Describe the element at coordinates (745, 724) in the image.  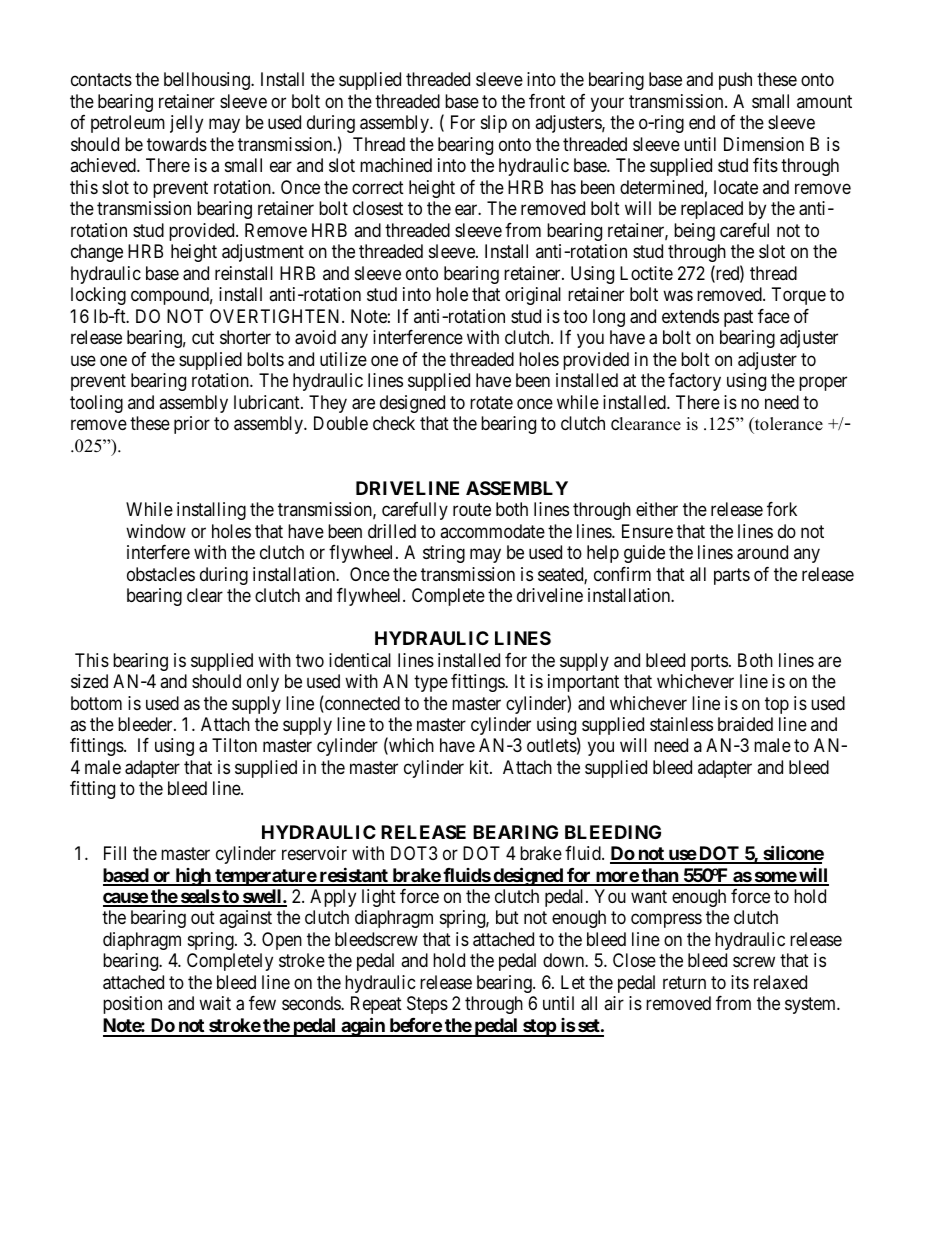
I see `braided` at that location.
